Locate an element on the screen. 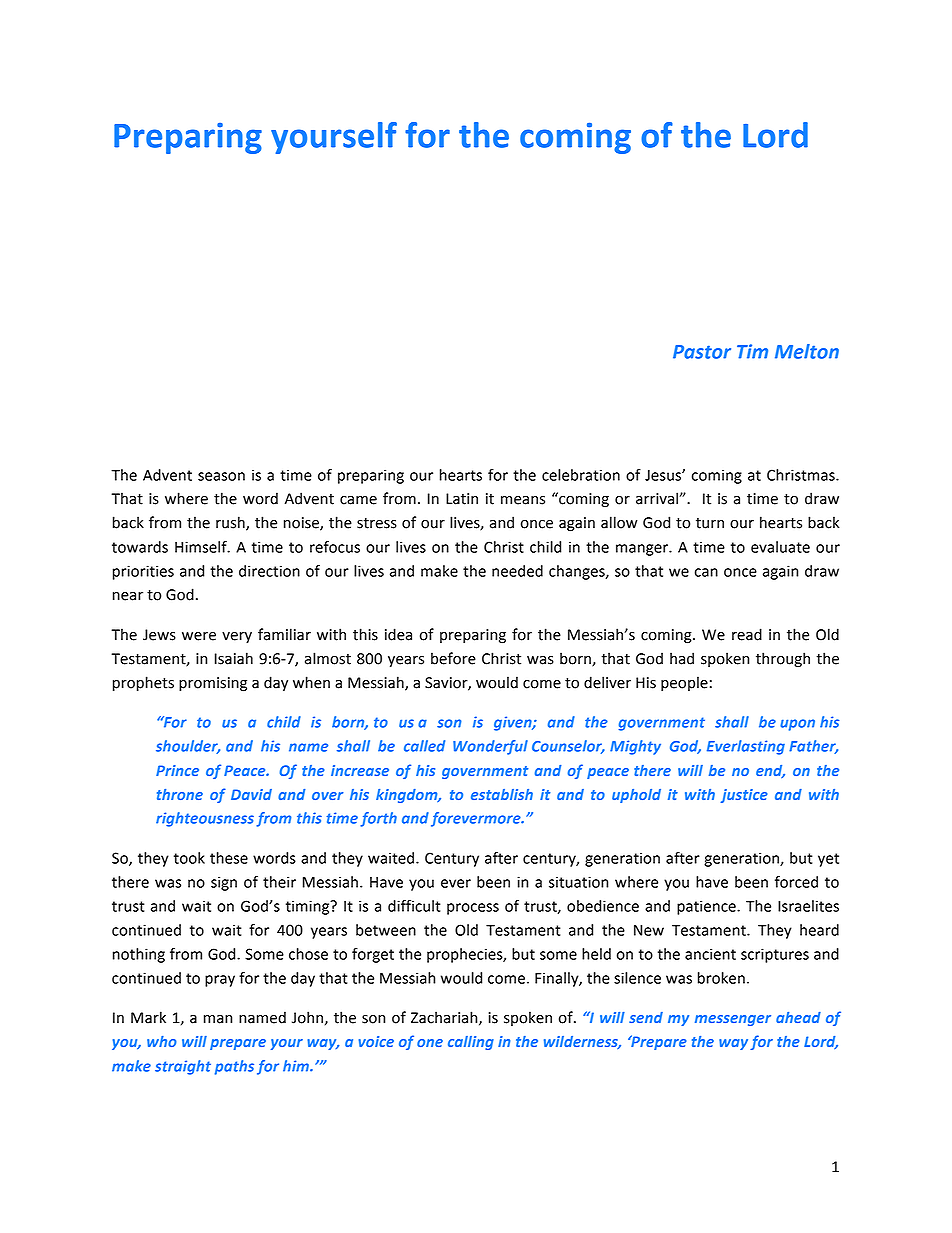 The height and width of the screenshot is (1233, 952). forced is located at coordinates (796, 882).
